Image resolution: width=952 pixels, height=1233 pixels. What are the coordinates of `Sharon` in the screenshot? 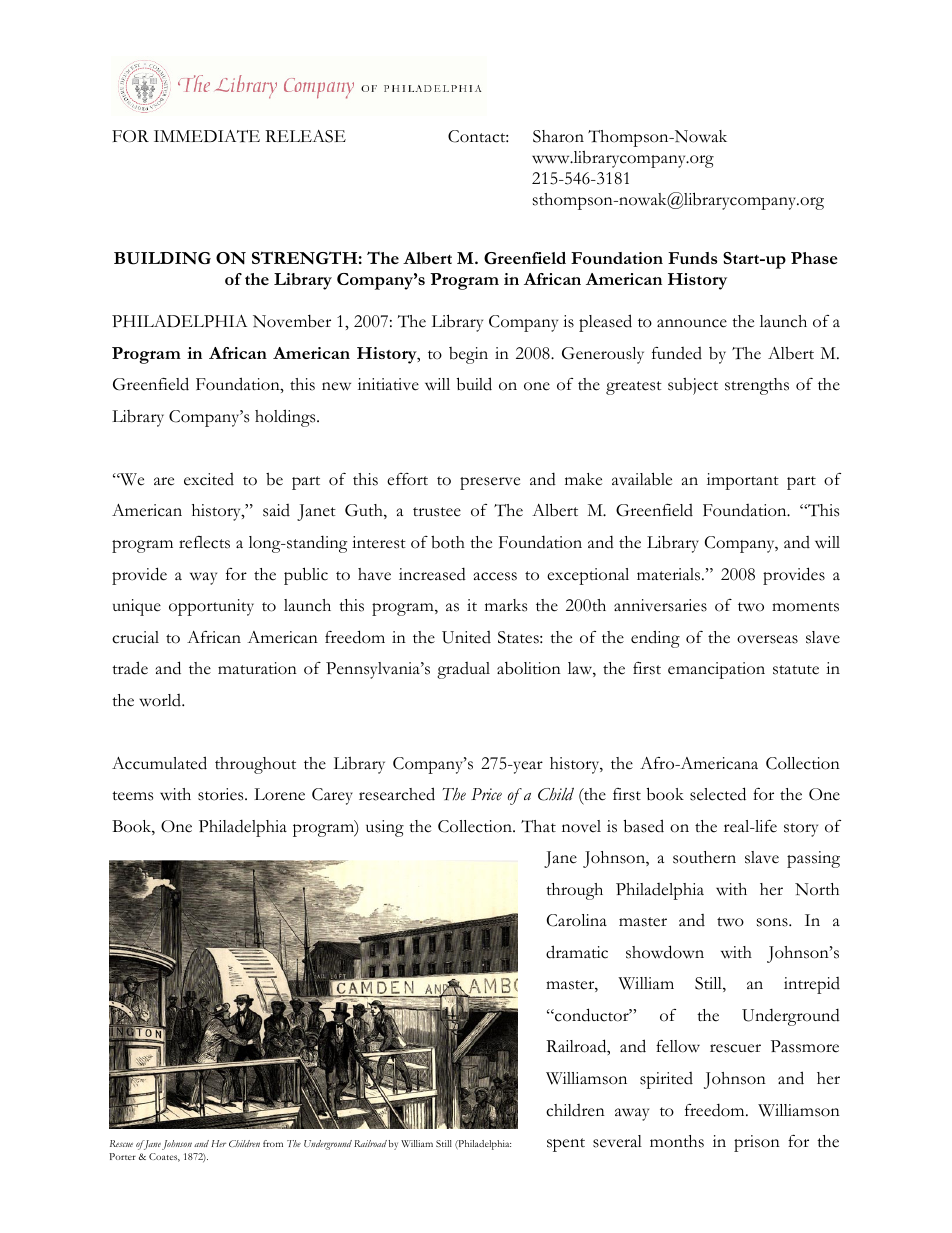 It's located at (558, 136).
